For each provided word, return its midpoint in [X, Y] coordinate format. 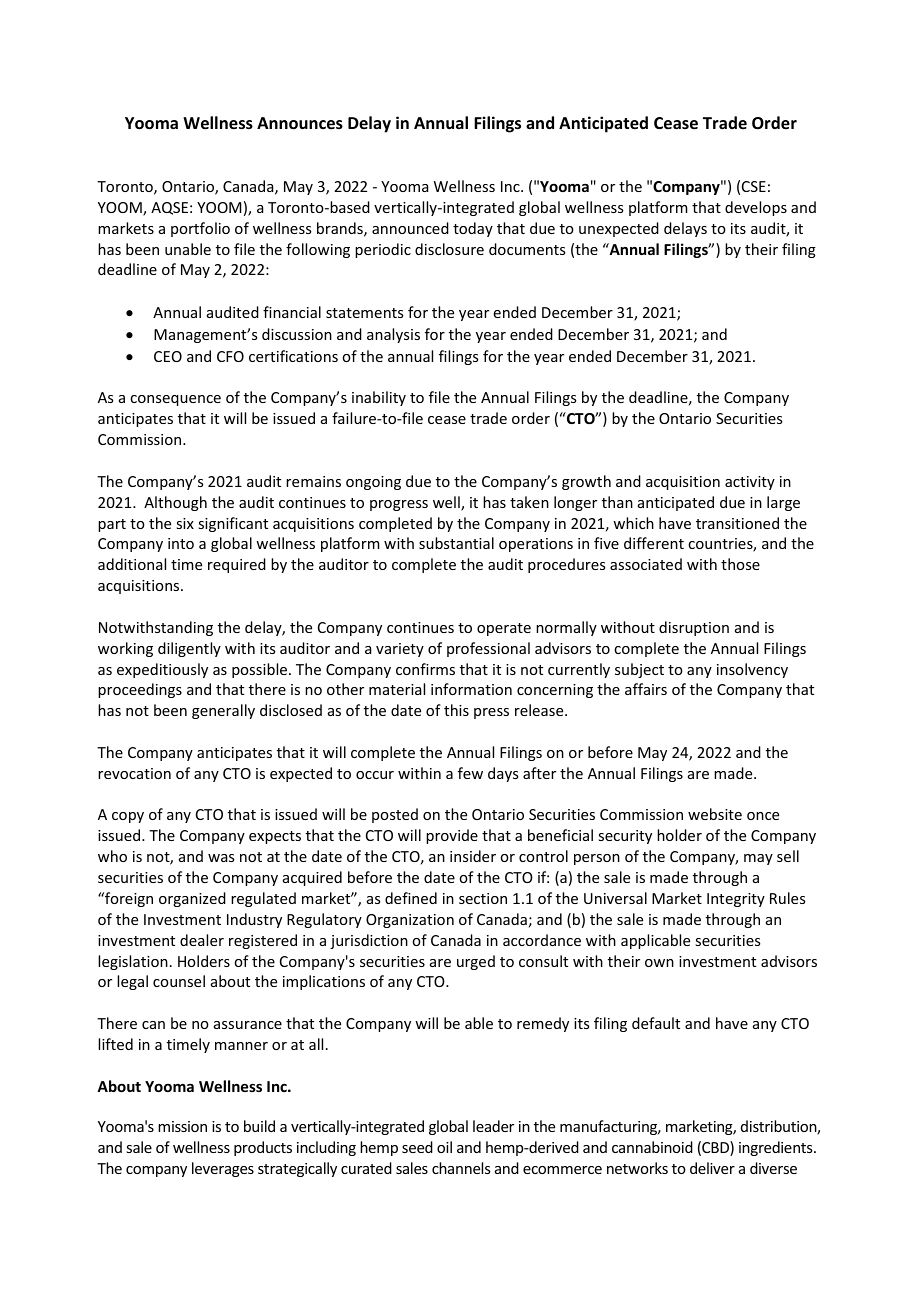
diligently [189, 649]
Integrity [736, 900]
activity [750, 483]
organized [192, 899]
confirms [425, 669]
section [483, 898]
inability [379, 398]
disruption [694, 628]
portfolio [200, 229]
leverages [223, 1169]
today [473, 229]
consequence [175, 400]
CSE [754, 186]
